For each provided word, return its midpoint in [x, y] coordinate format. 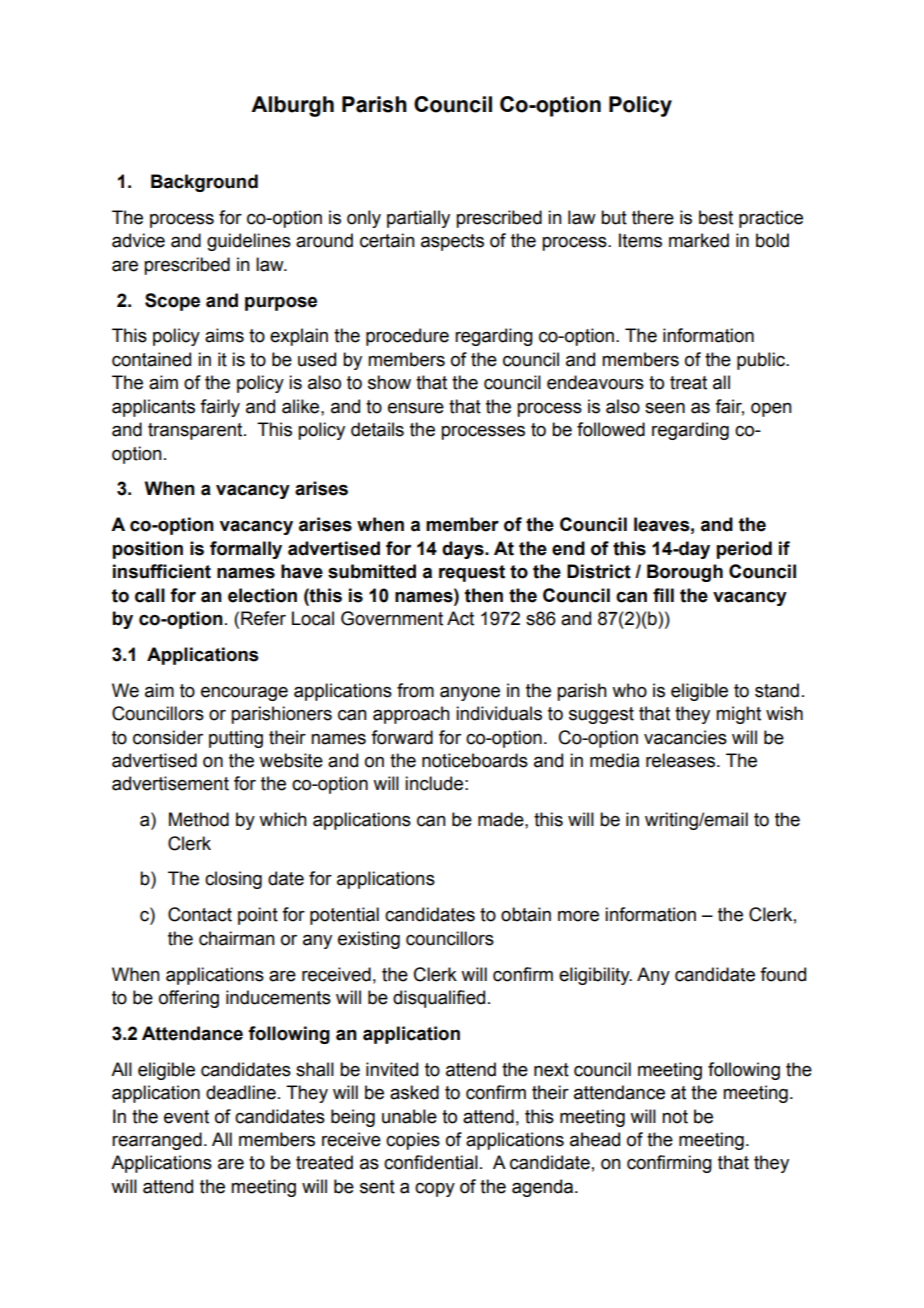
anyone [470, 694]
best [716, 217]
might [738, 715]
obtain [526, 914]
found [783, 974]
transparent [196, 431]
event [186, 1117]
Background [204, 183]
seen [665, 408]
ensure [416, 408]
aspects [452, 242]
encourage [244, 693]
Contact [200, 914]
